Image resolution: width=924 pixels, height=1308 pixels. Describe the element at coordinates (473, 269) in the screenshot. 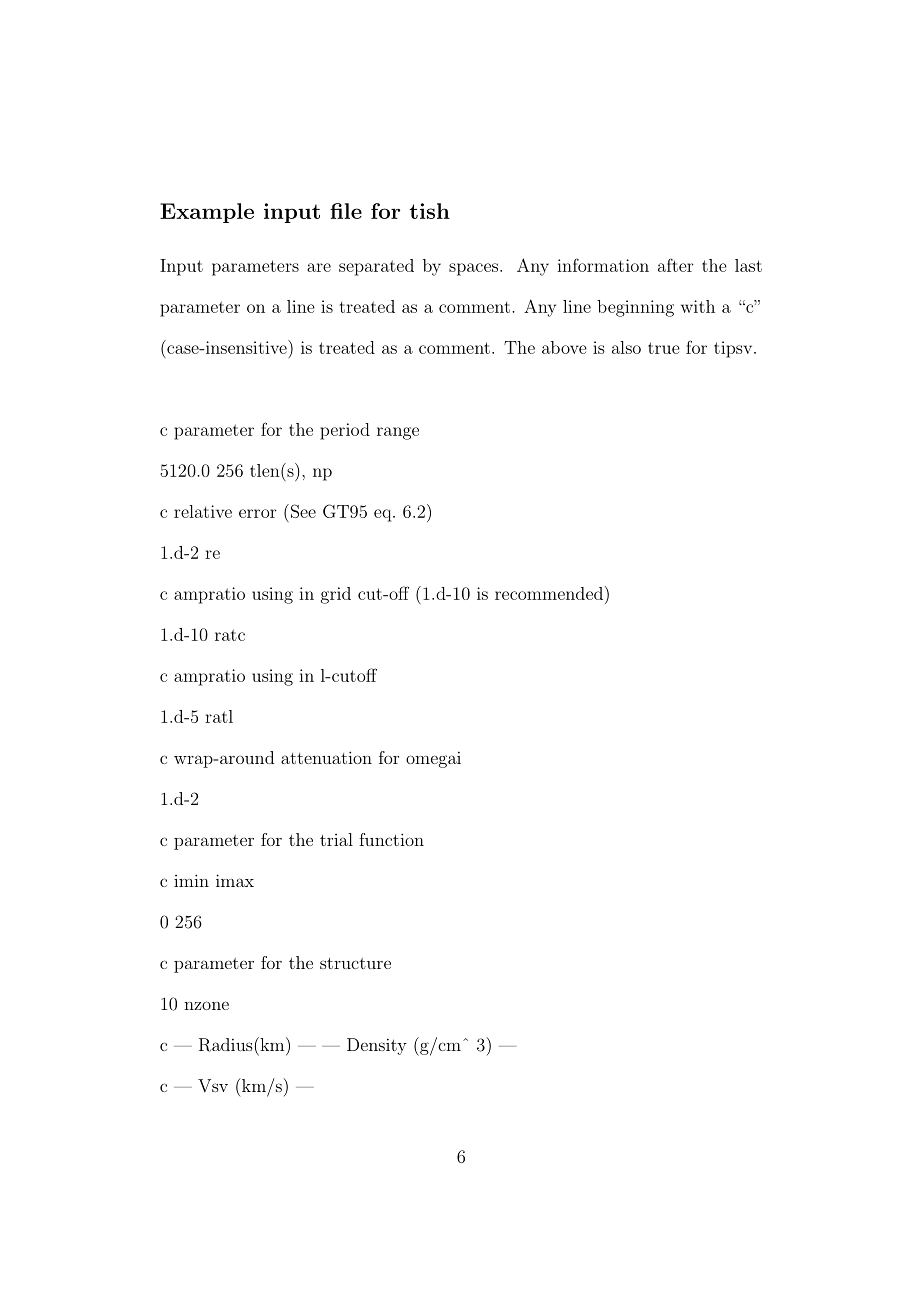

I see `spaces` at that location.
